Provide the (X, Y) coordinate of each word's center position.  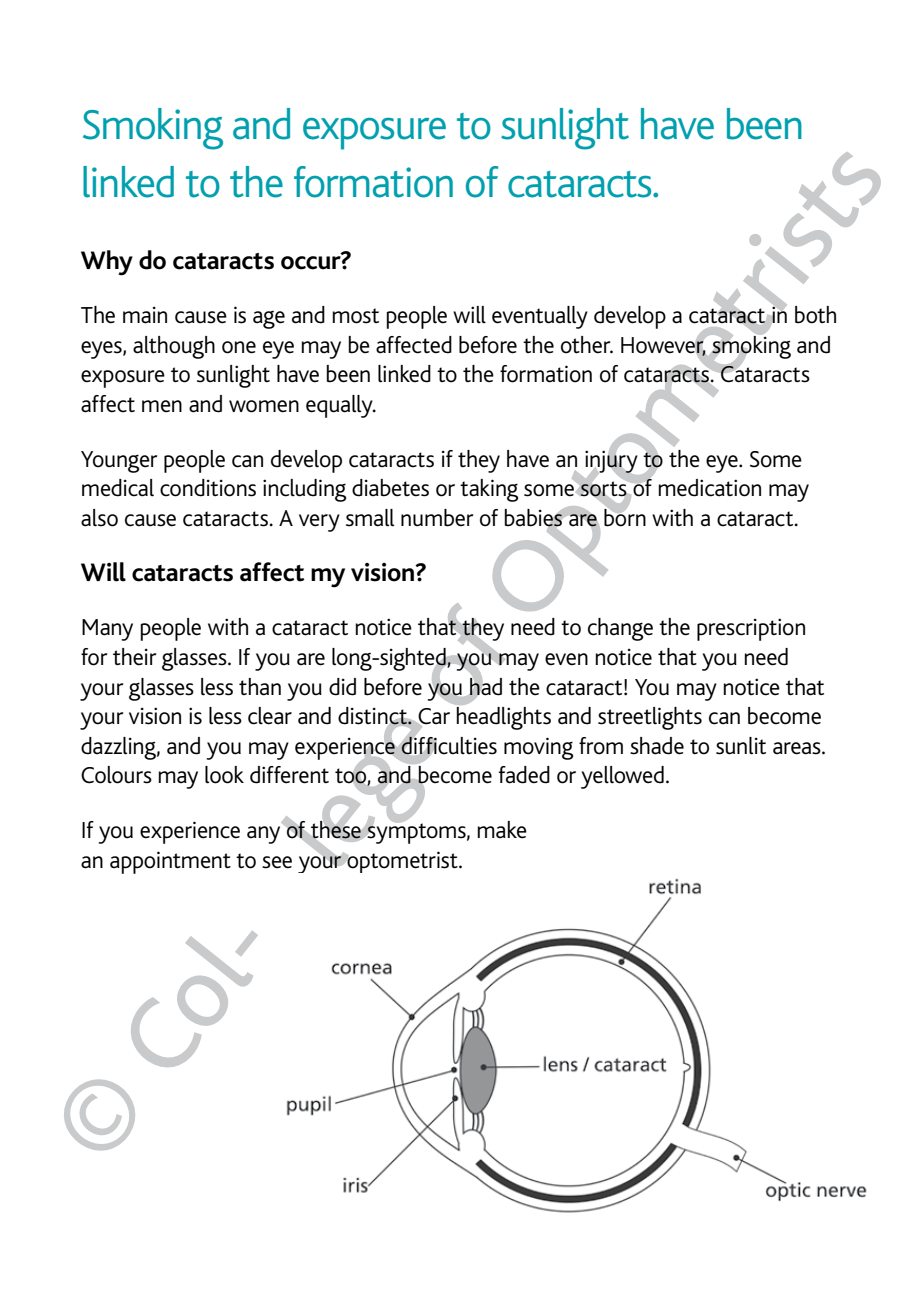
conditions (208, 488)
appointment (170, 862)
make (502, 830)
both (815, 315)
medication (709, 488)
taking (489, 490)
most (355, 316)
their (135, 657)
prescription (751, 629)
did (342, 687)
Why (107, 263)
